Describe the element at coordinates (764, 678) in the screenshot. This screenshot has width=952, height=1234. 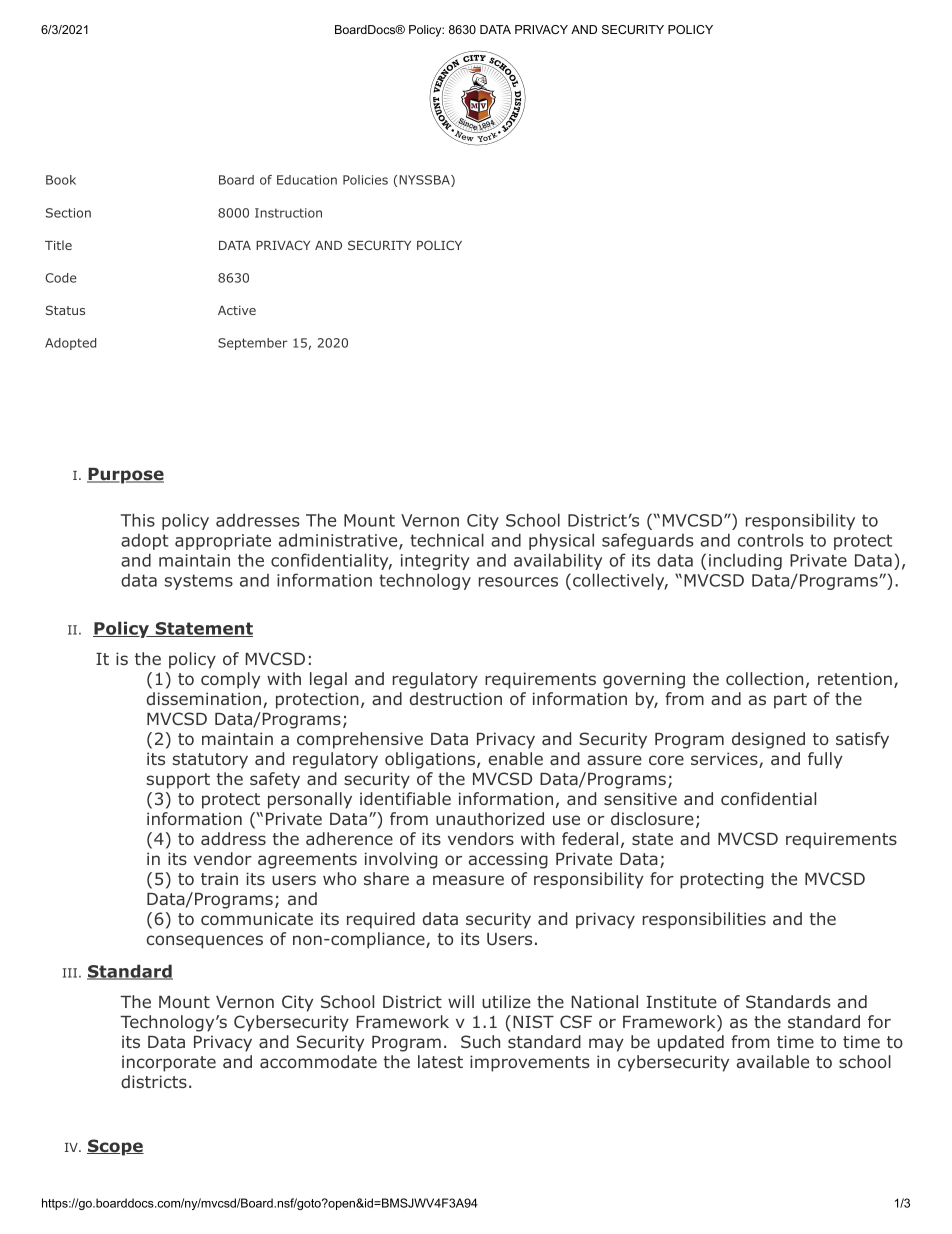
I see `collection` at that location.
